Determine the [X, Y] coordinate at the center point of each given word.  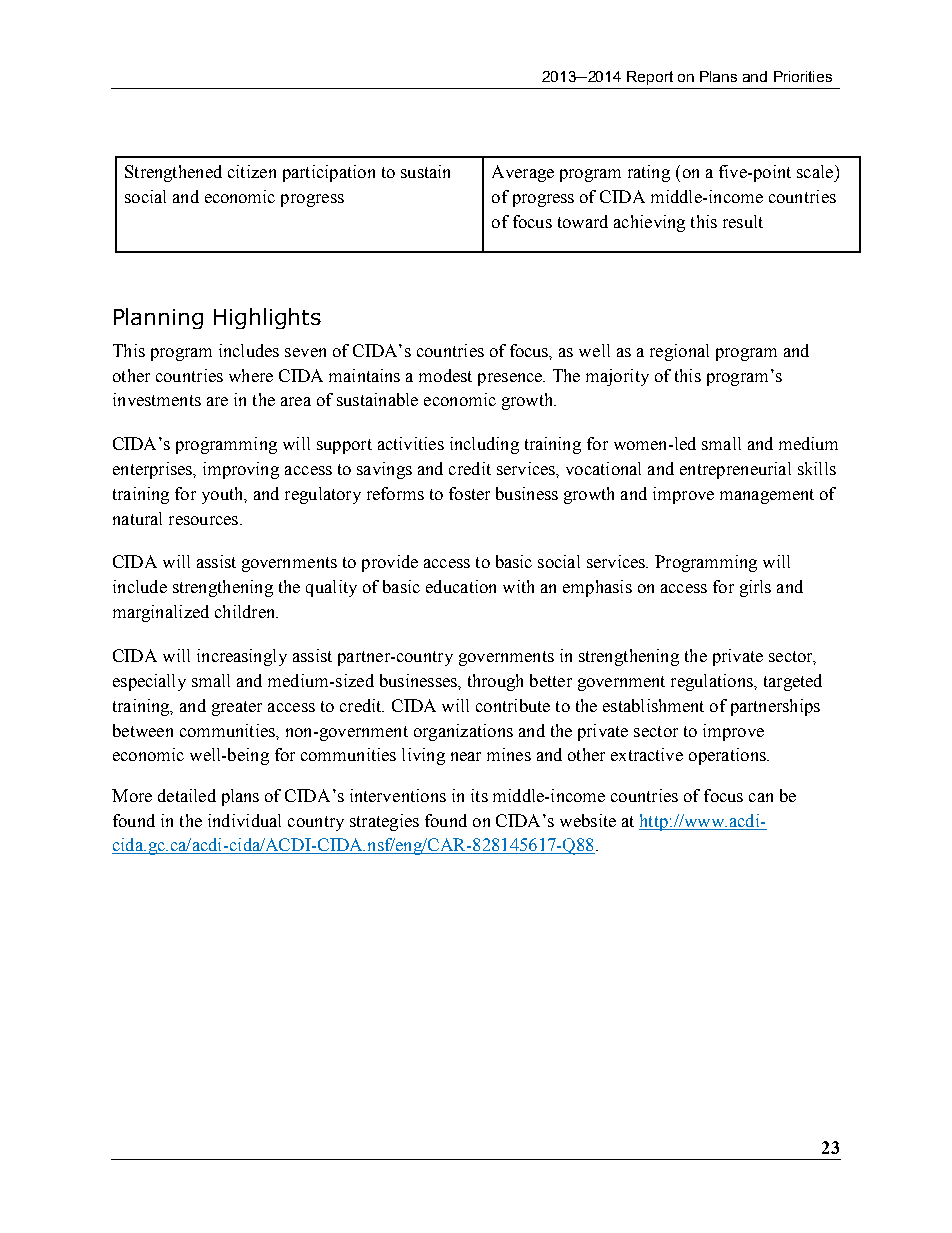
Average [523, 173]
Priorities [803, 76]
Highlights [267, 318]
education [461, 586]
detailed [187, 795]
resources [205, 520]
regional [679, 352]
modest [445, 375]
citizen [252, 171]
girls [755, 588]
